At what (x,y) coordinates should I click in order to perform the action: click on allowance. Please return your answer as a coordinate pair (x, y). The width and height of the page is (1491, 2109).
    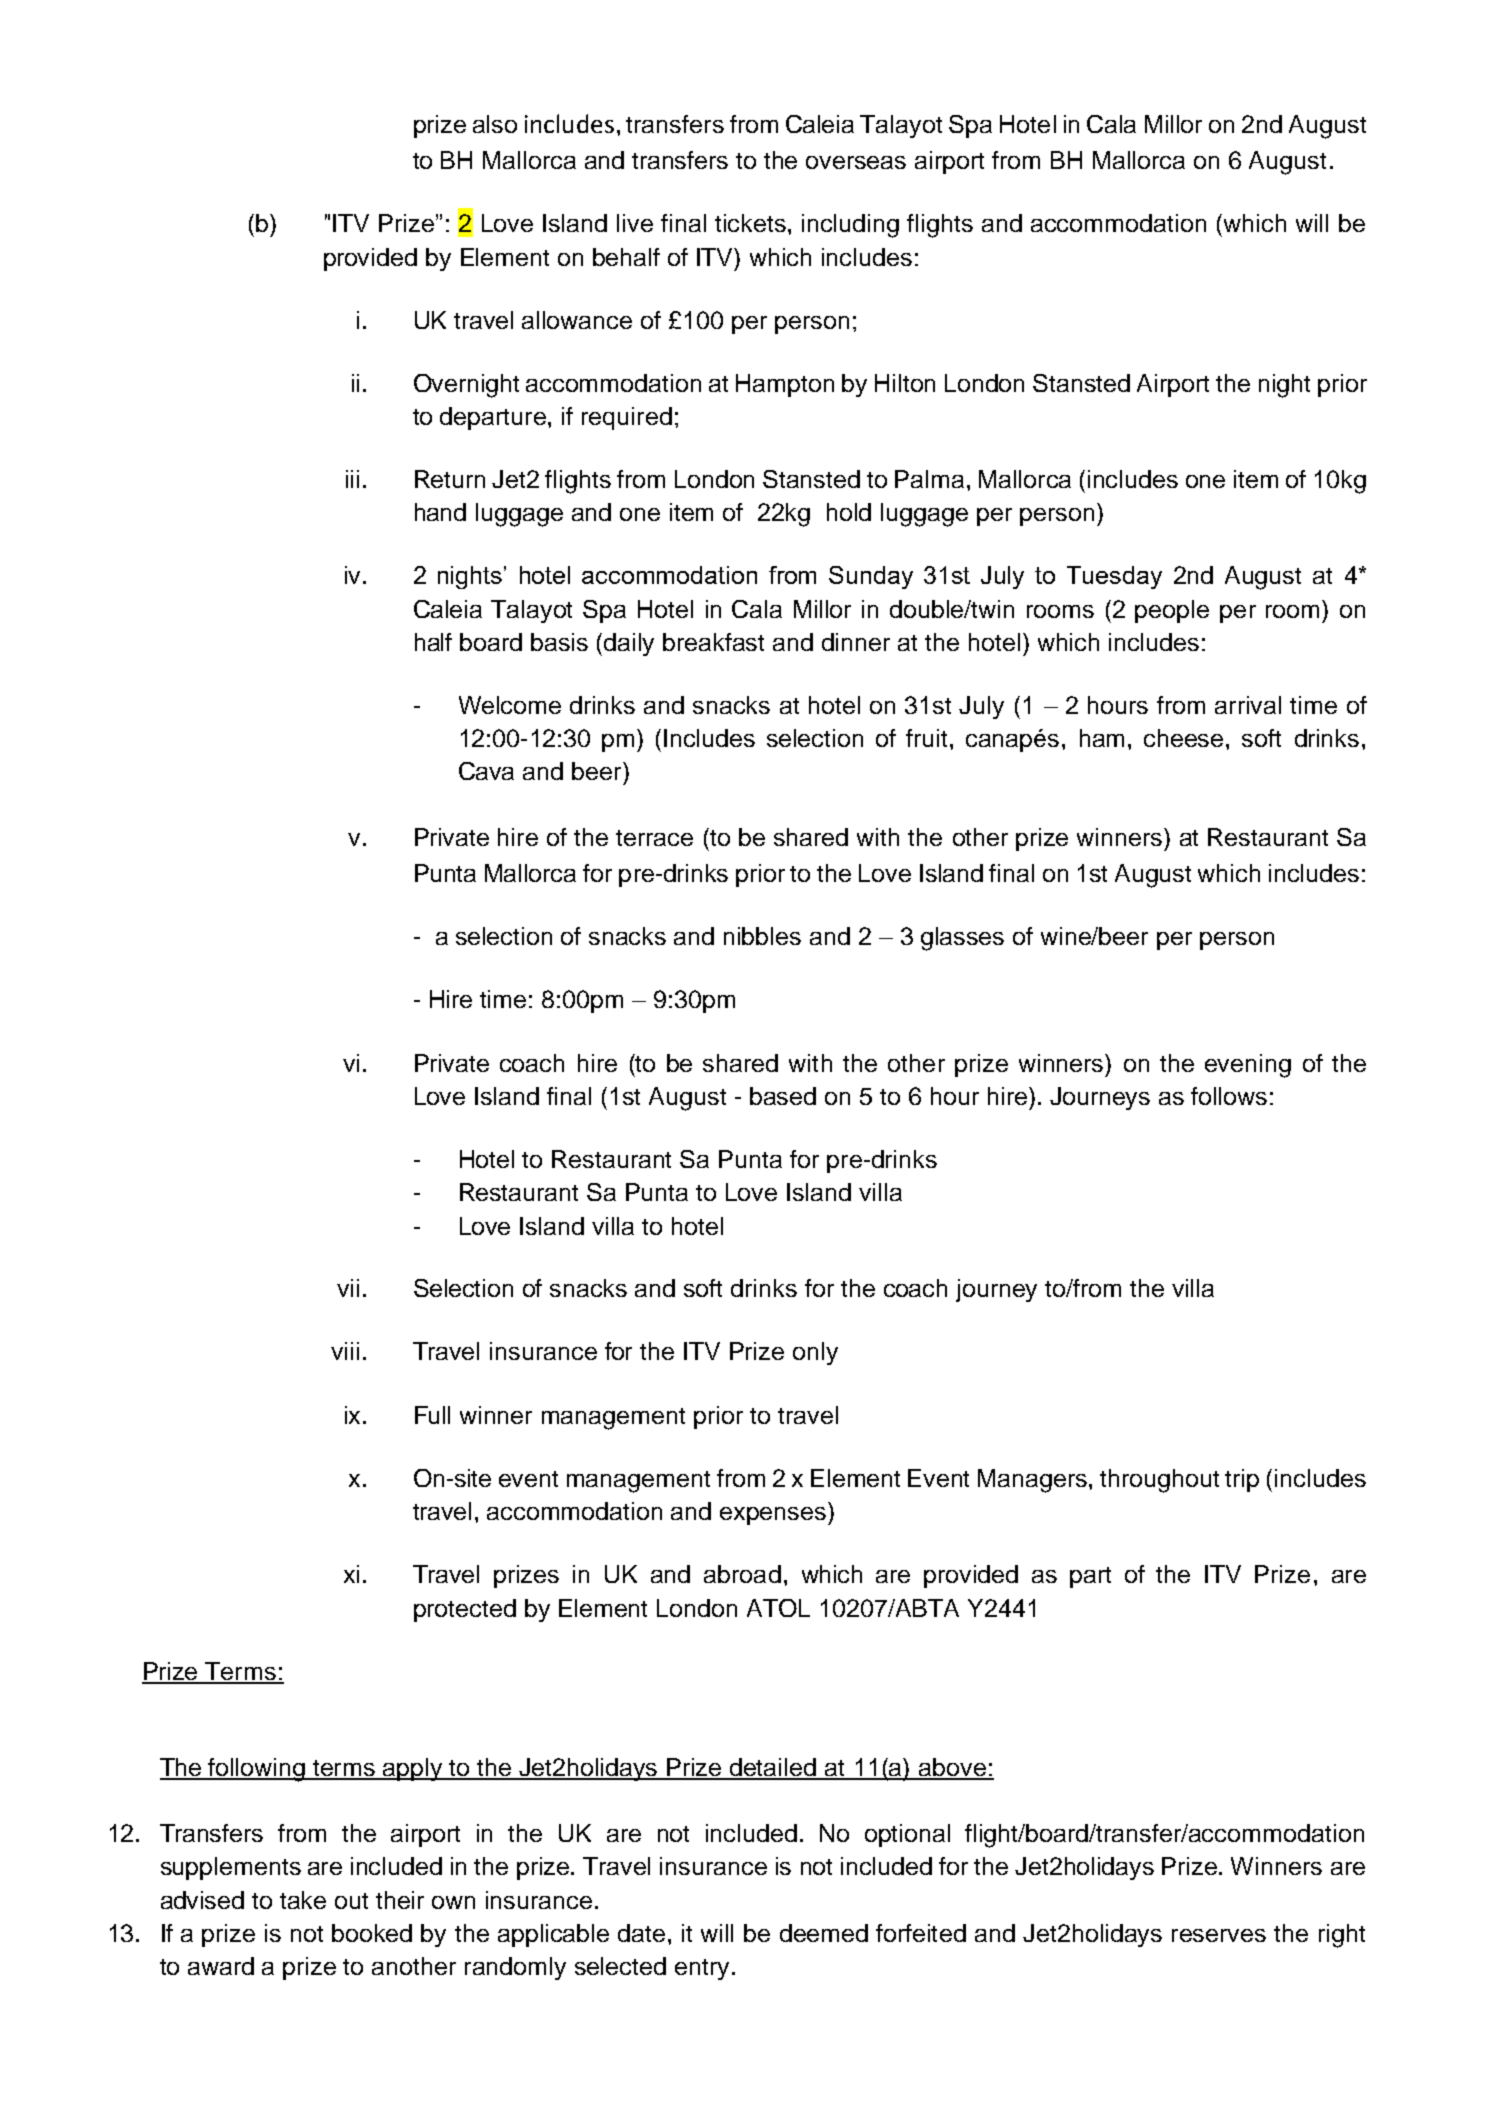
    Looking at the image, I should click on (577, 320).
